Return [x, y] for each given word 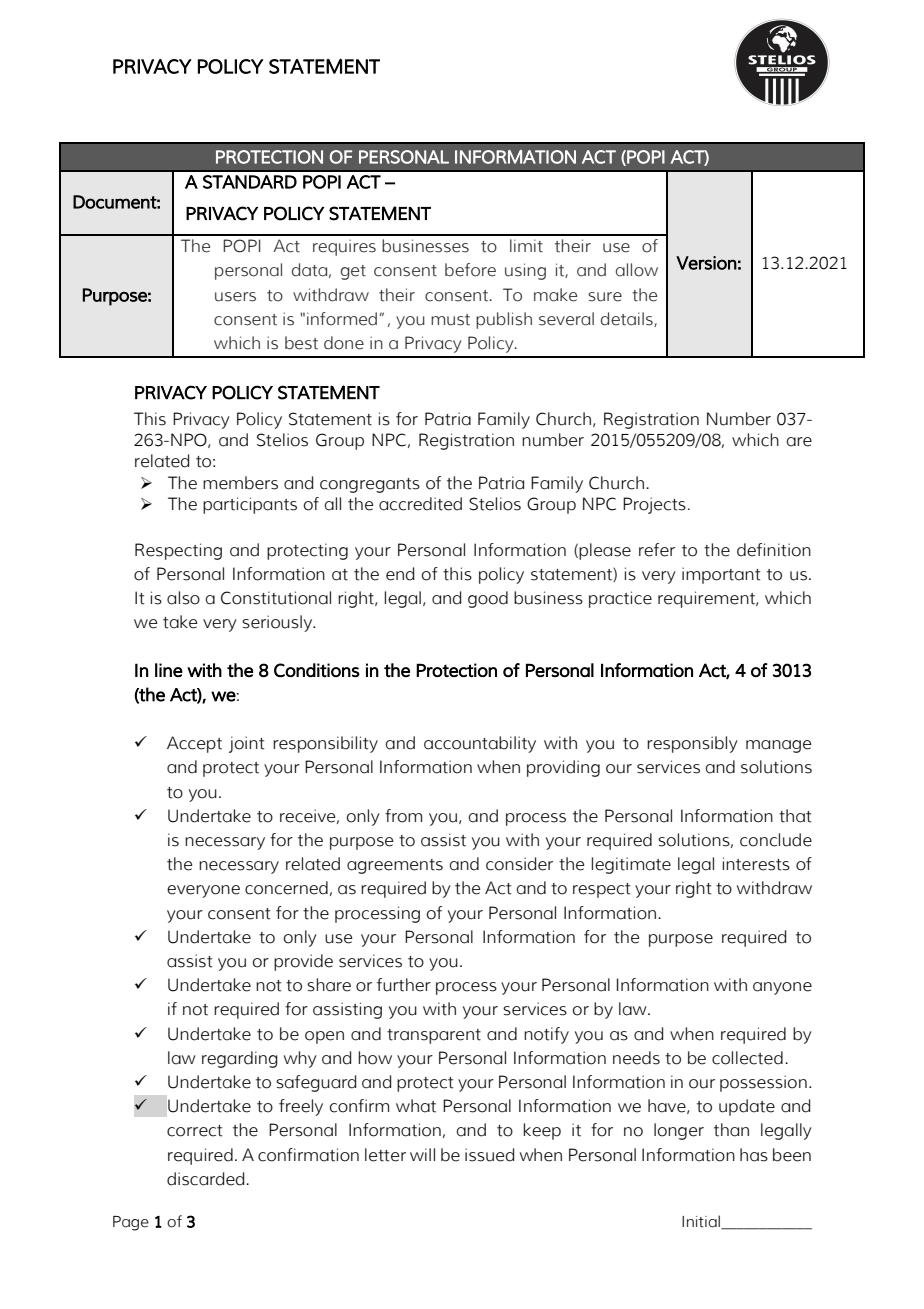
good [488, 599]
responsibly [692, 744]
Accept [194, 744]
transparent [434, 1036]
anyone [782, 988]
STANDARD [250, 182]
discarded [207, 1179]
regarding [240, 1059]
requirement [707, 599]
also [183, 598]
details [628, 319]
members [240, 483]
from [403, 816]
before [470, 270]
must [450, 320]
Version [706, 263]
